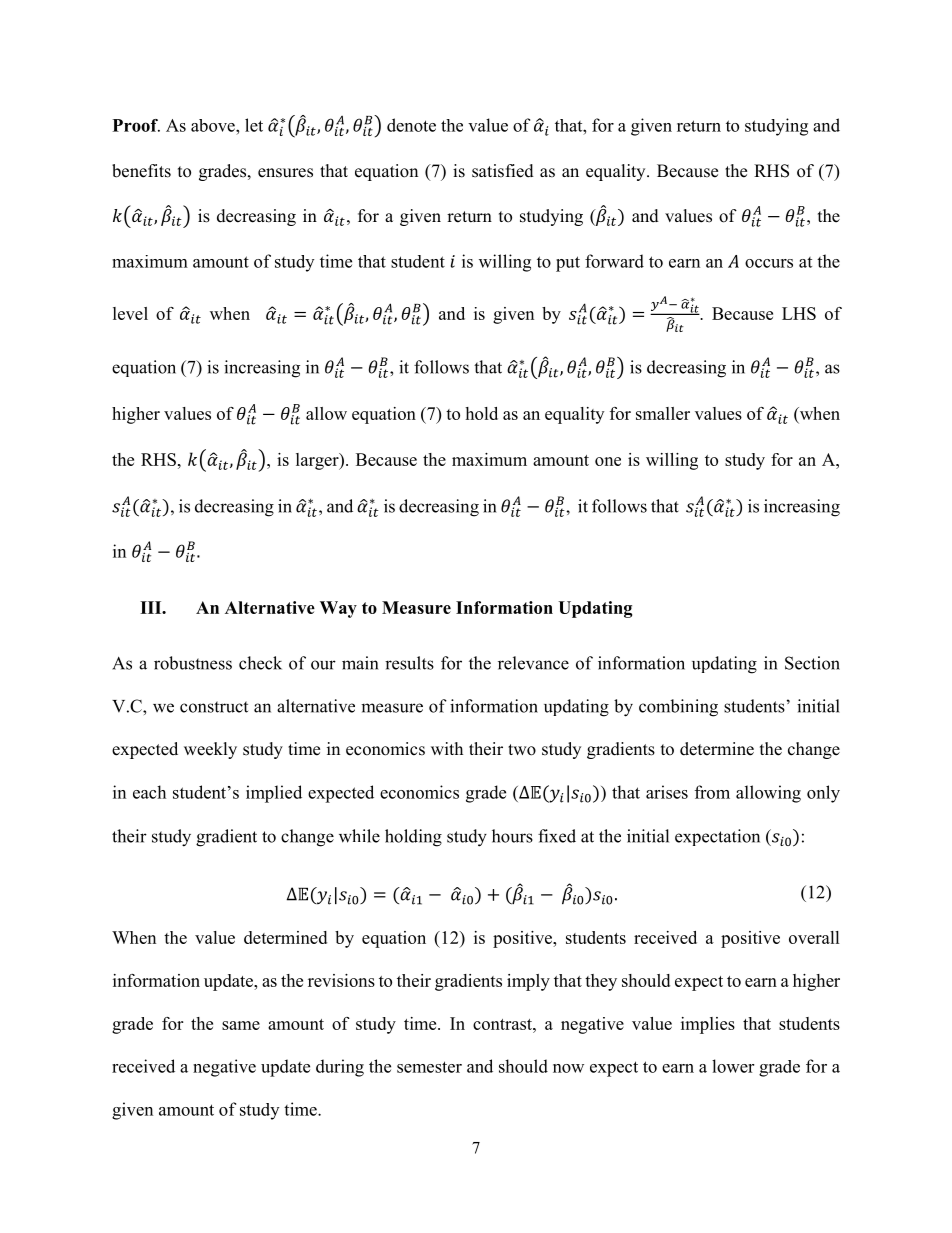 This page has height=1233, width=952. I want to click on above, so click(214, 125).
